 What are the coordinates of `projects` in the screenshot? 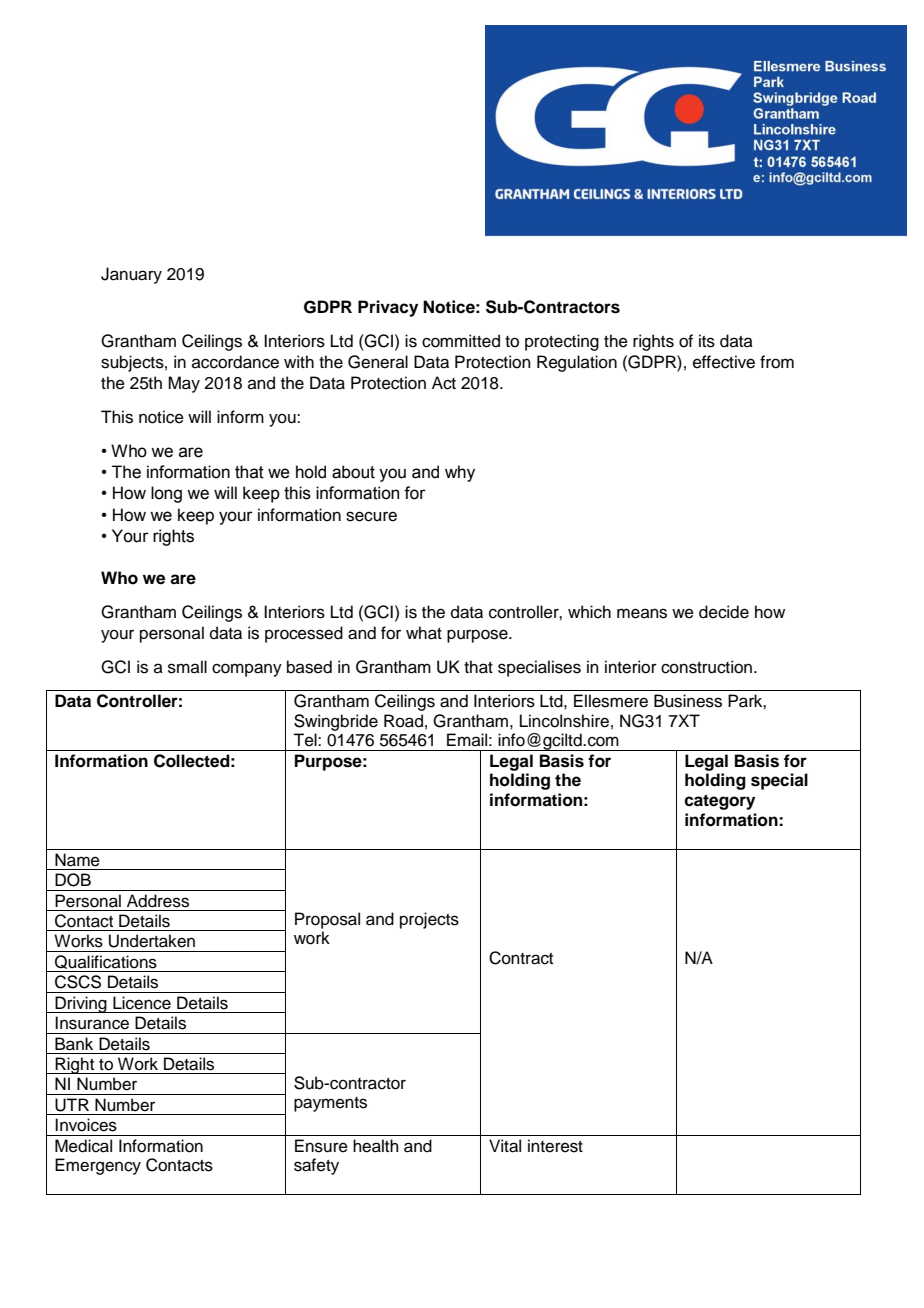 It's located at (429, 920).
